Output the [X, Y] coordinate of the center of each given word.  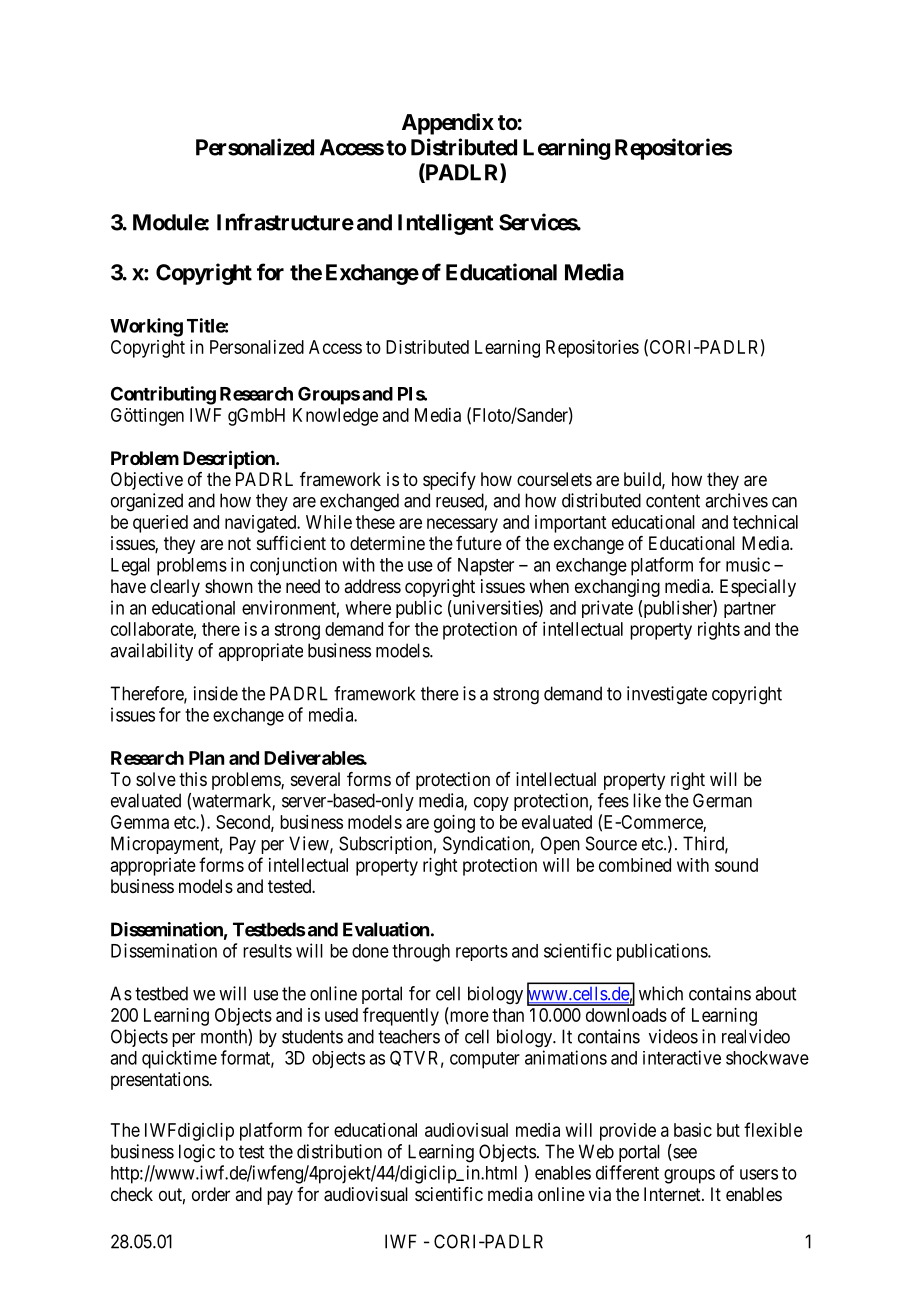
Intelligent [446, 224]
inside [216, 693]
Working [146, 327]
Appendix [448, 124]
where [368, 608]
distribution [339, 1151]
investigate [667, 695]
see [684, 1154]
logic [197, 1153]
